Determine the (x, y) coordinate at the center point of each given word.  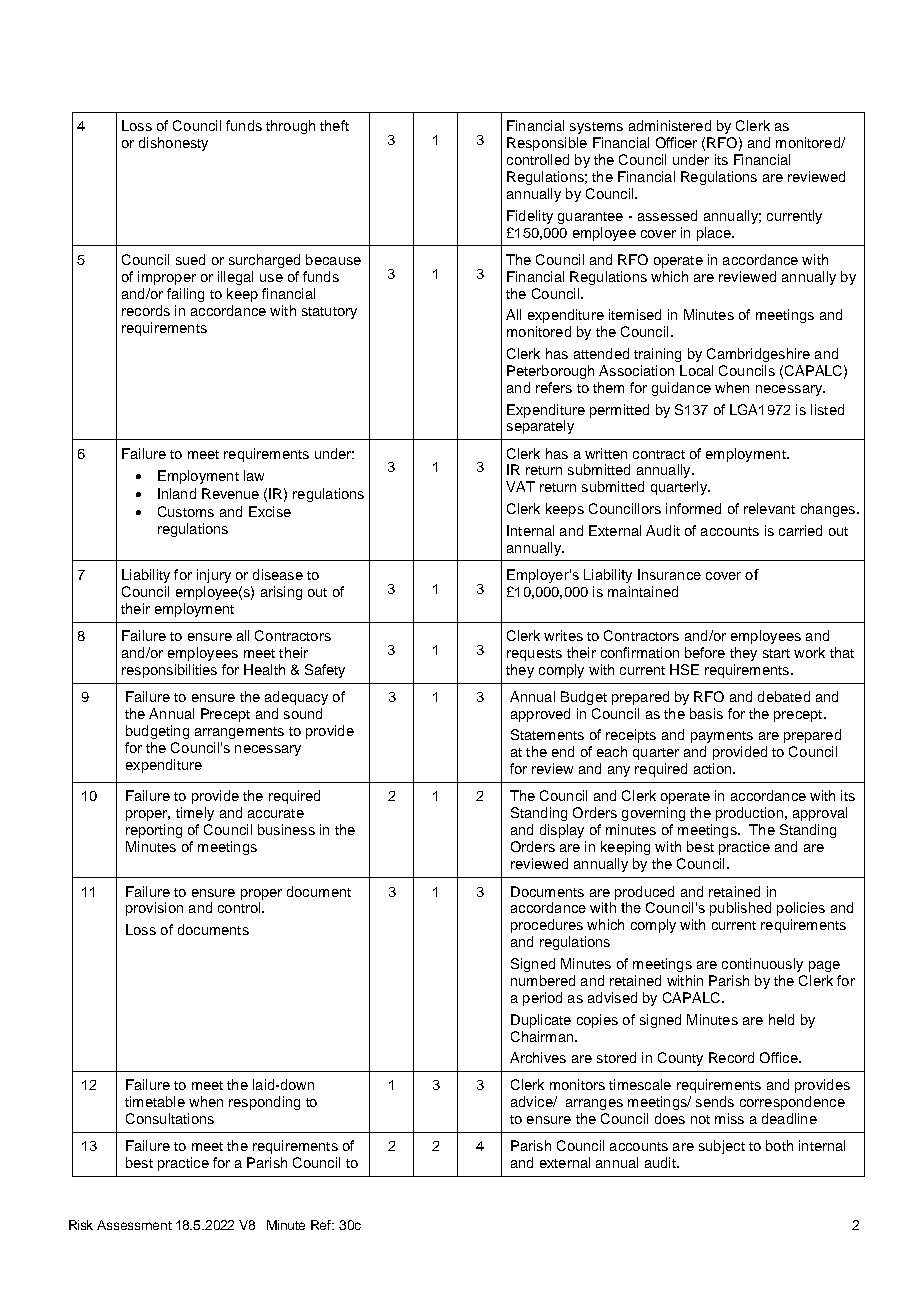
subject (722, 1147)
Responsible (547, 144)
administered (670, 125)
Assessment (134, 1225)
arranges (594, 1104)
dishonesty (173, 144)
